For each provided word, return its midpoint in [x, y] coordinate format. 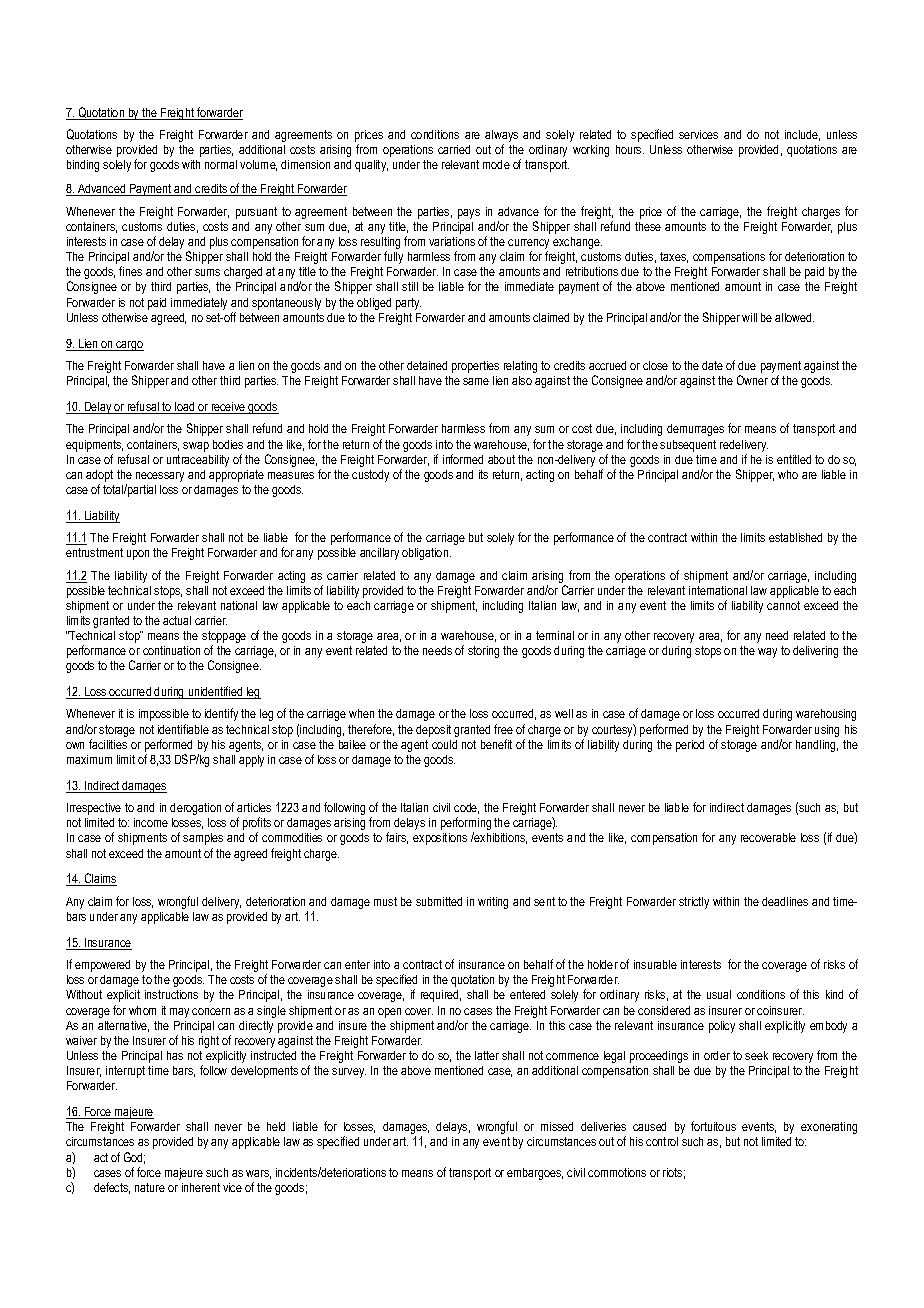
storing [483, 652]
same [476, 381]
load [185, 408]
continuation [171, 650]
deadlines [785, 901]
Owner [752, 380]
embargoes [535, 1174]
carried [454, 149]
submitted [439, 901]
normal [221, 164]
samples [203, 839]
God [134, 1158]
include [802, 135]
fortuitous [713, 1126]
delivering [815, 652]
